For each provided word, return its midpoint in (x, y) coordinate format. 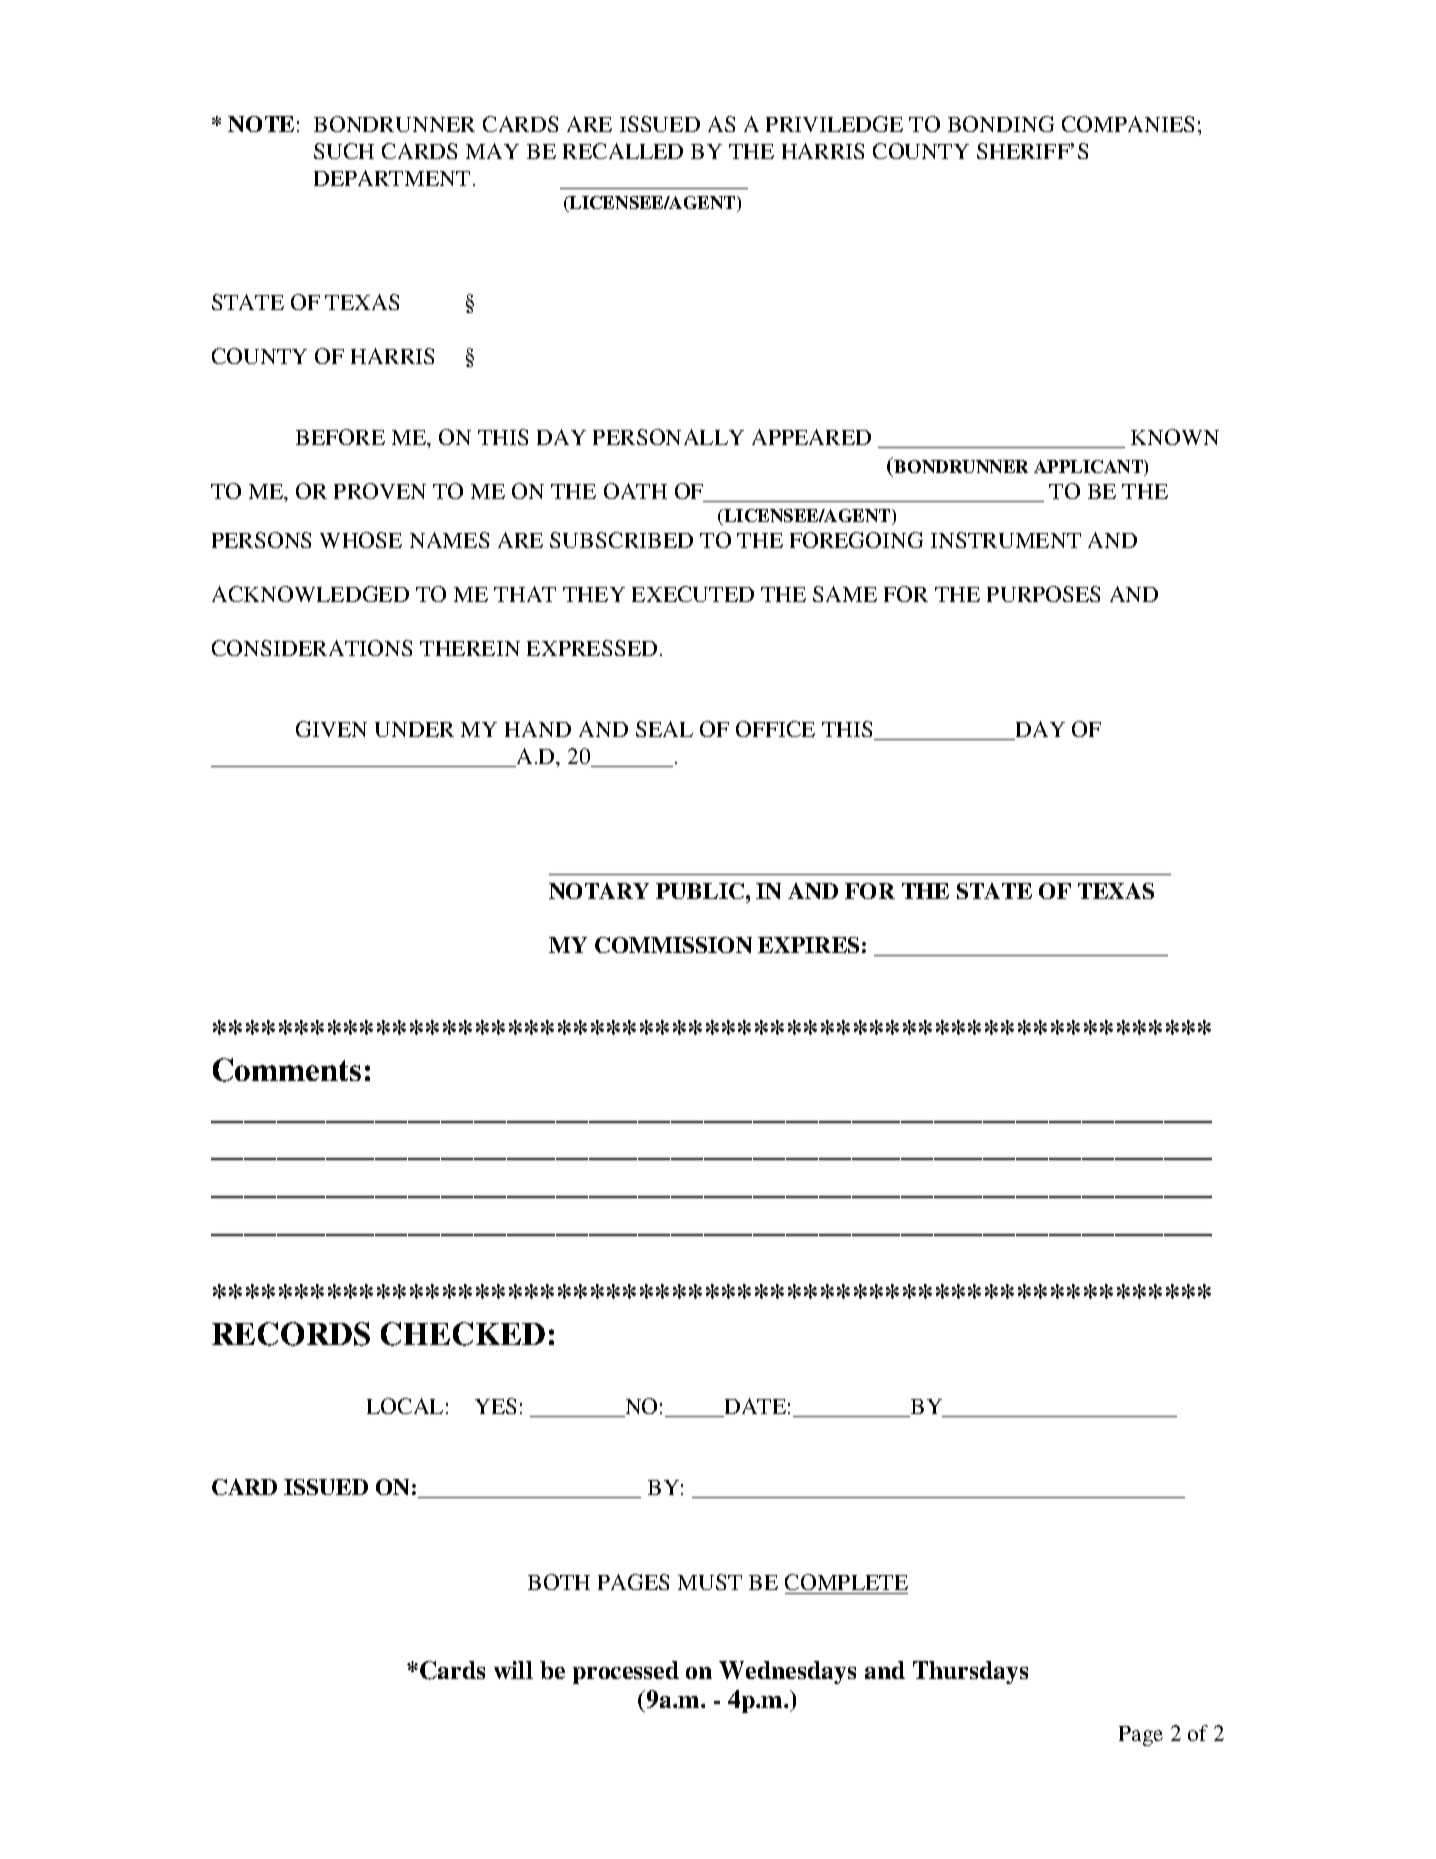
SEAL (664, 729)
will (513, 1670)
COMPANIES (1128, 124)
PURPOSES (1043, 594)
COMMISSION (673, 945)
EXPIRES (808, 945)
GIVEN (331, 729)
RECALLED (623, 151)
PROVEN (380, 491)
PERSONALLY (668, 437)
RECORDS (291, 1334)
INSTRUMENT (1006, 540)
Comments (287, 1070)
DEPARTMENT (392, 178)
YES (495, 1406)
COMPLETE (846, 1582)
